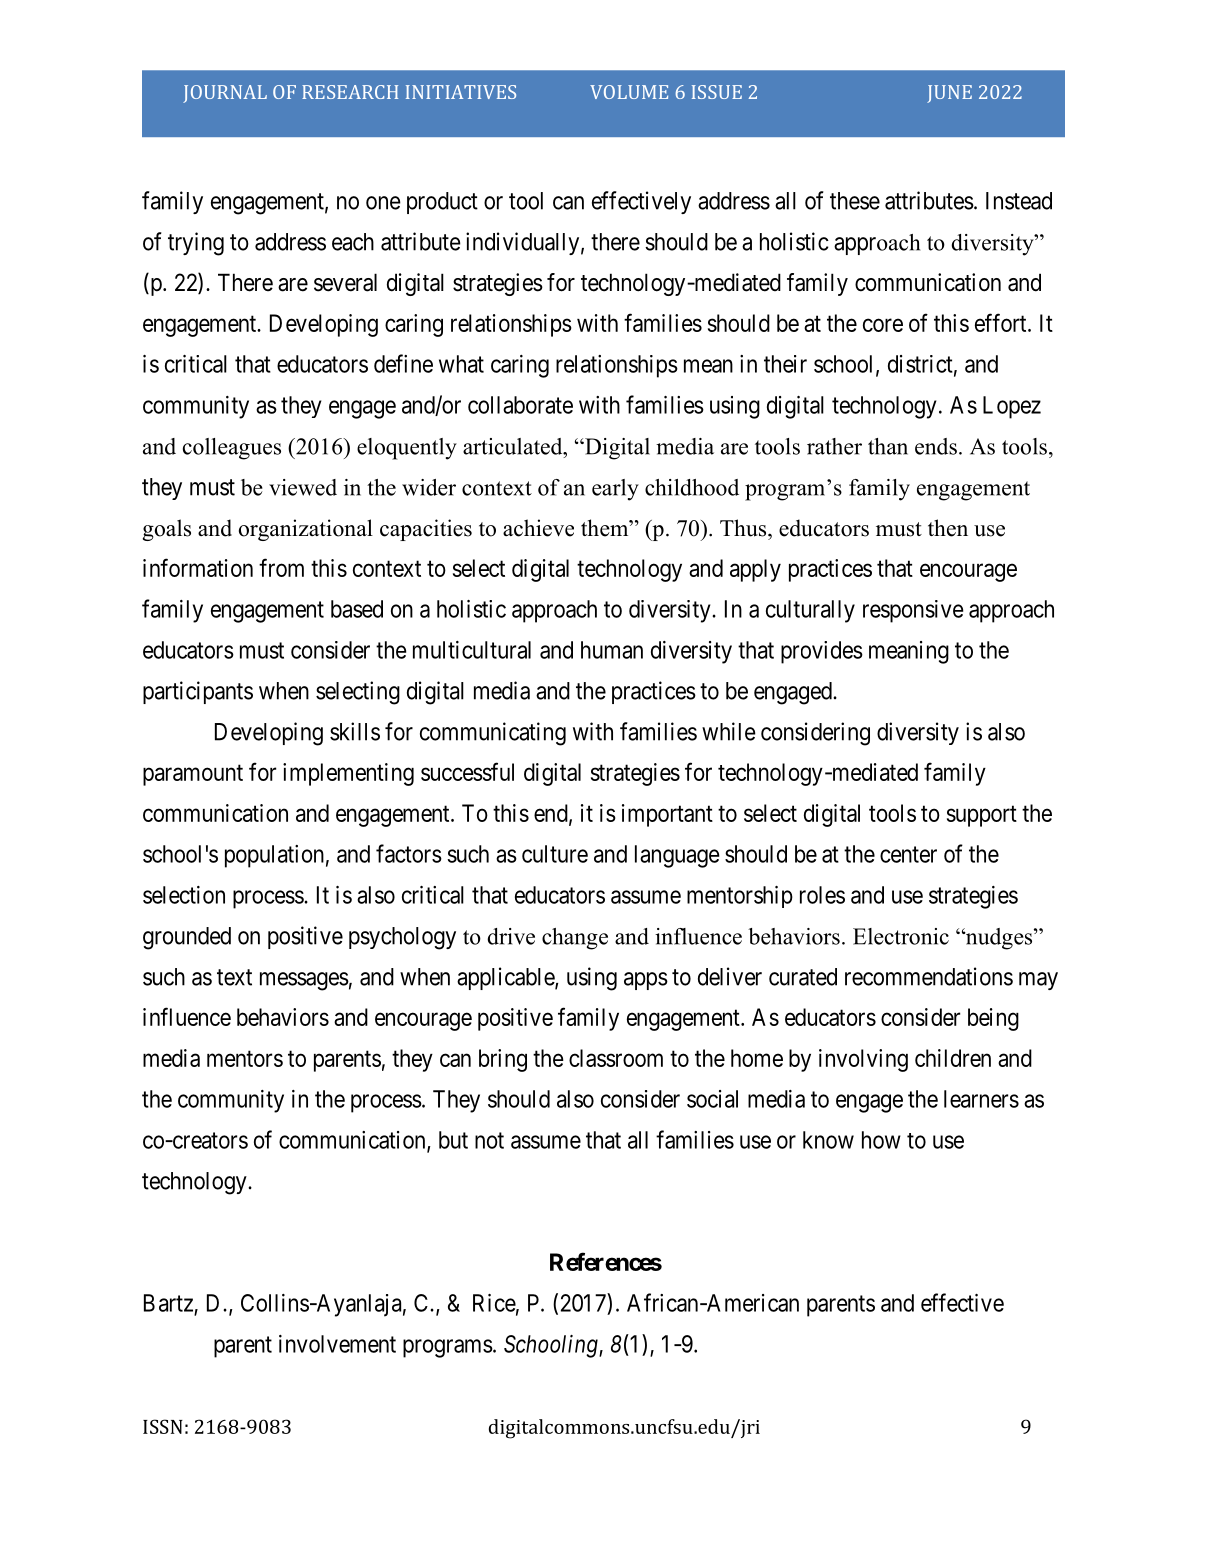 This screenshot has height=1562, width=1207. What do you see at coordinates (337, 1344) in the screenshot?
I see `involvement` at bounding box center [337, 1344].
